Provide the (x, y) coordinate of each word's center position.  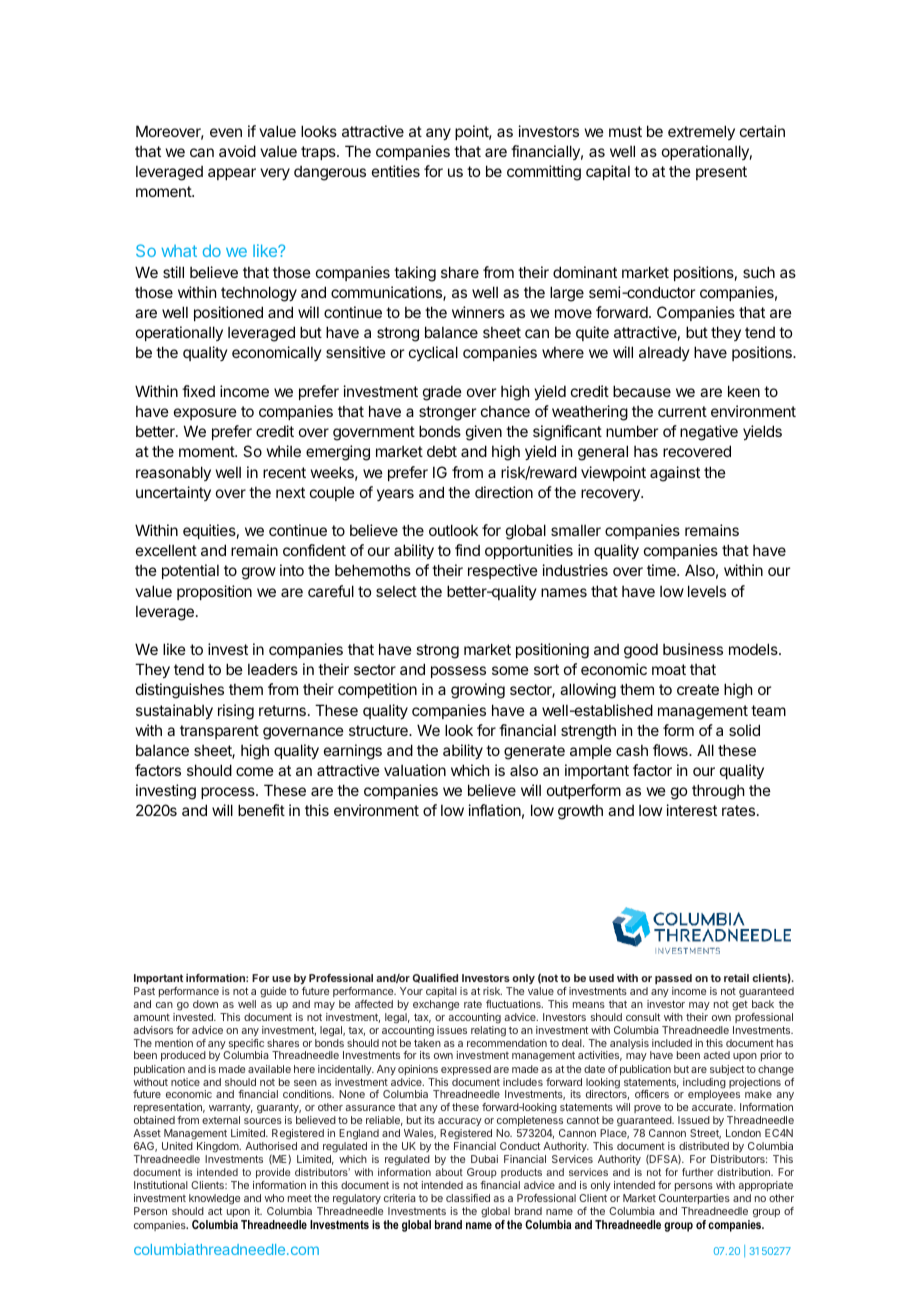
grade (442, 393)
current (682, 411)
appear (232, 174)
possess (458, 672)
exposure (205, 414)
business (693, 649)
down (205, 1004)
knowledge (214, 1201)
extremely (701, 132)
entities (396, 171)
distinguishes (180, 691)
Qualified (435, 978)
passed (673, 979)
